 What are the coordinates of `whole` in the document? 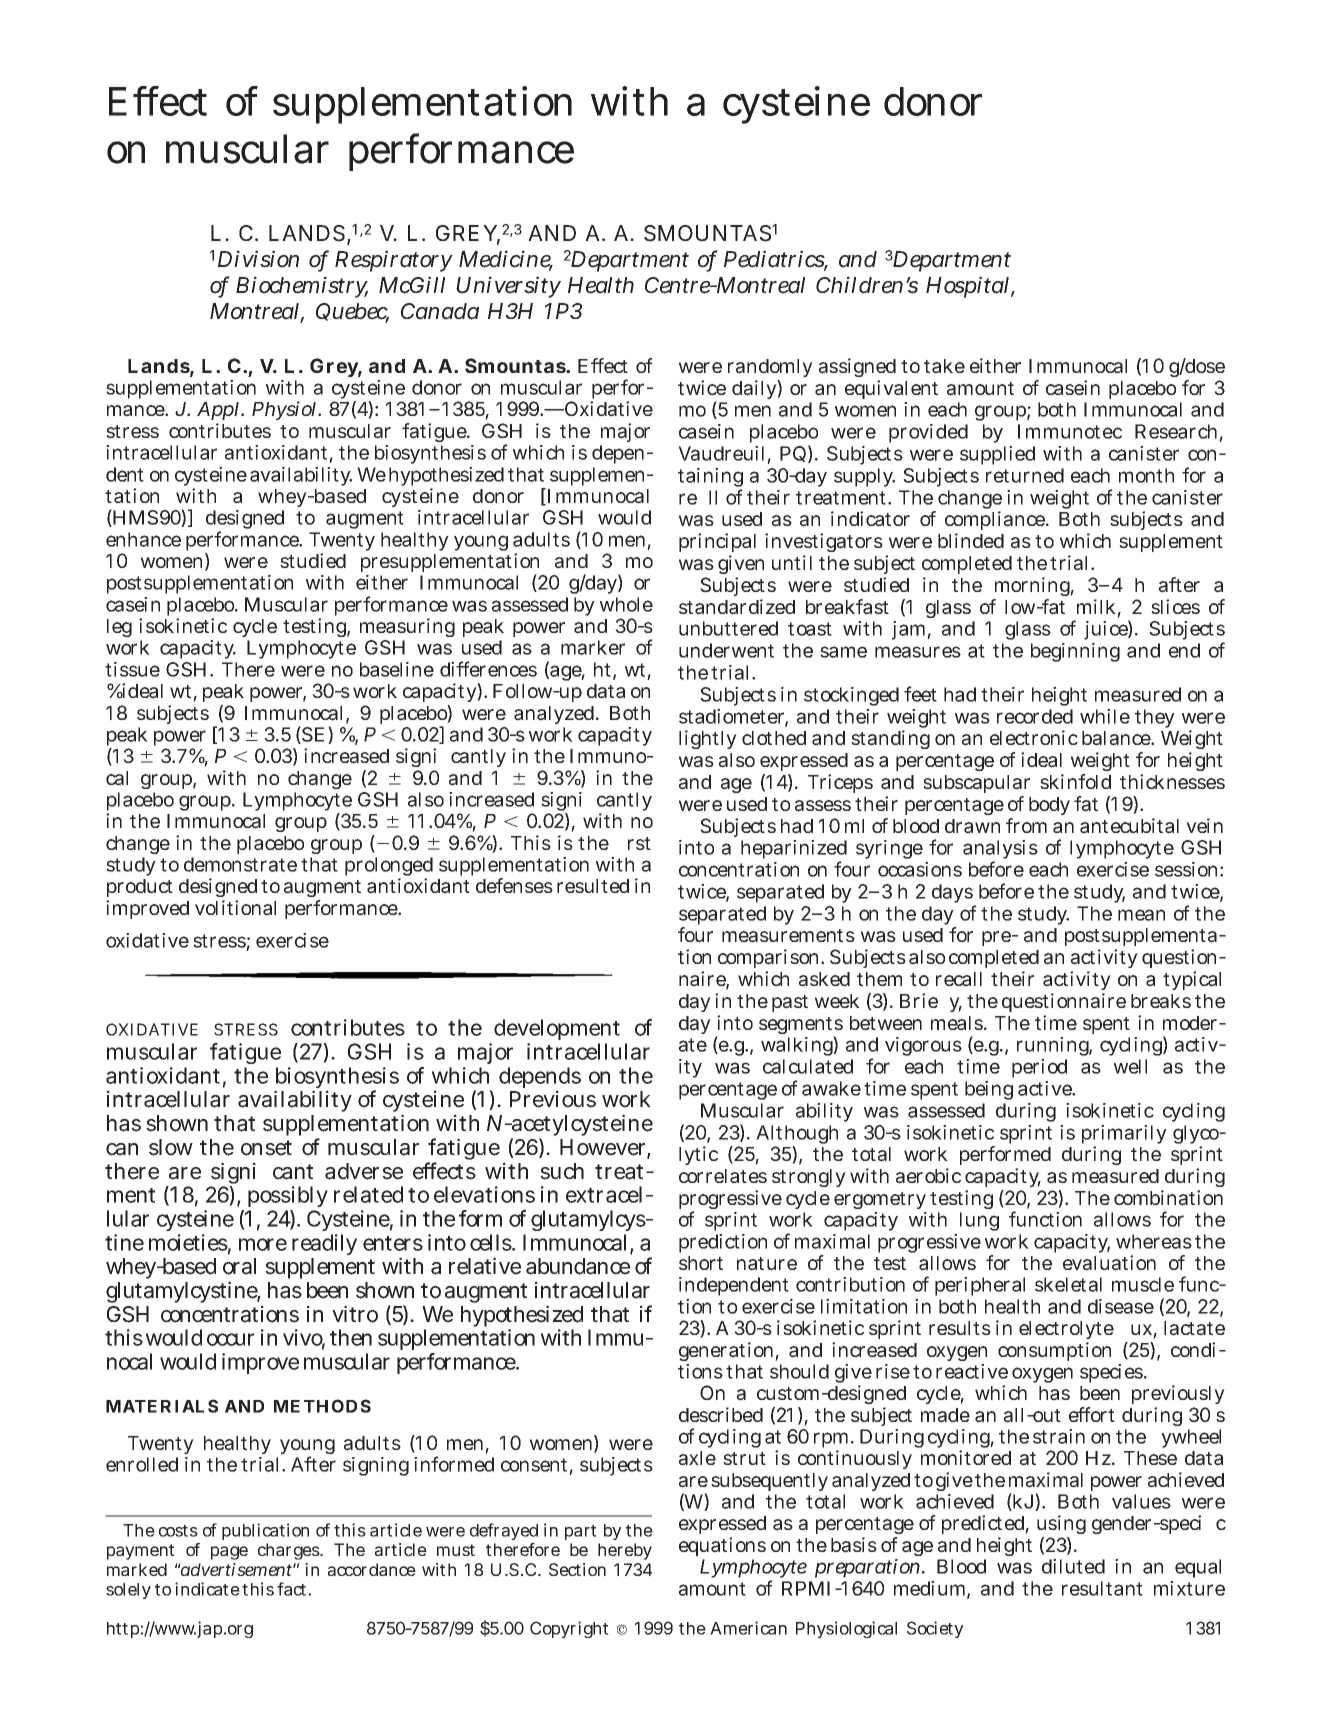 It's located at (626, 604).
